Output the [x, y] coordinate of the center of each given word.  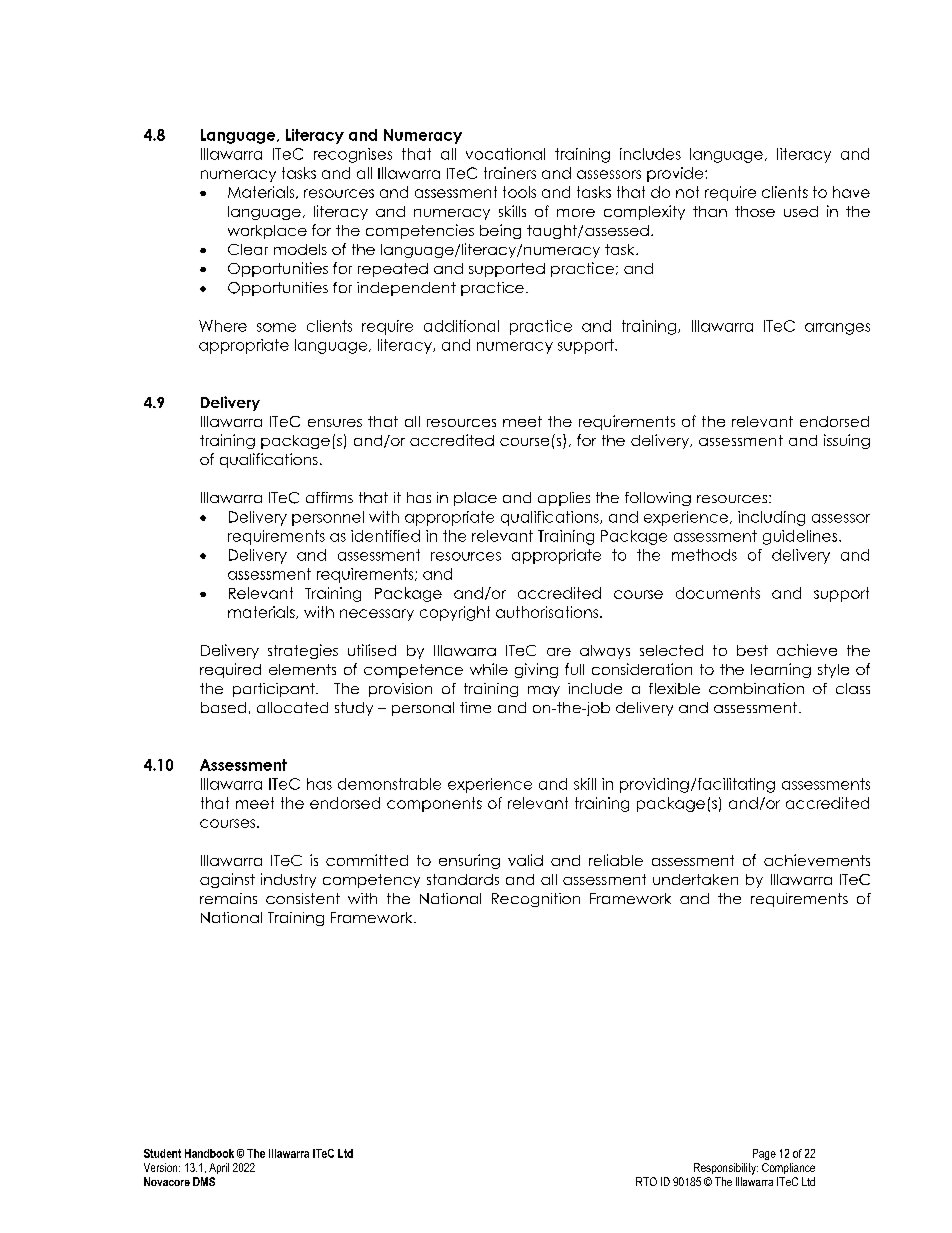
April [219, 1168]
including [771, 518]
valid [525, 860]
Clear [248, 249]
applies [564, 499]
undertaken [695, 879]
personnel [328, 518]
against [227, 880]
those [755, 211]
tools [519, 192]
